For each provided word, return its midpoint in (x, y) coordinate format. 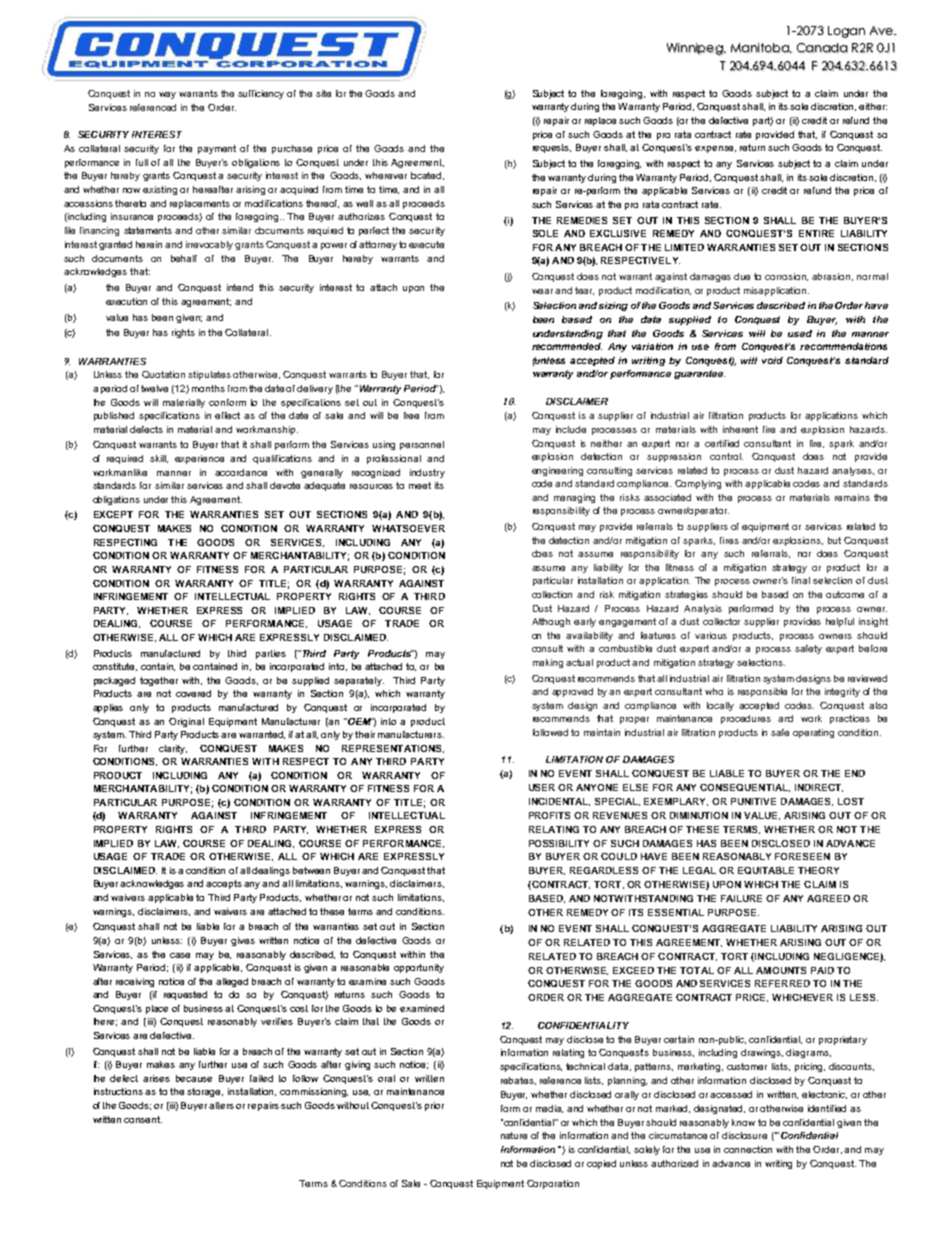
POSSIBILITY (559, 843)
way (167, 95)
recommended (567, 346)
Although (551, 622)
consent (143, 1119)
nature (514, 1135)
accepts (224, 884)
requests (552, 148)
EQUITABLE (766, 870)
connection (748, 1149)
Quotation (163, 374)
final (801, 580)
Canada (822, 48)
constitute (115, 667)
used (800, 333)
